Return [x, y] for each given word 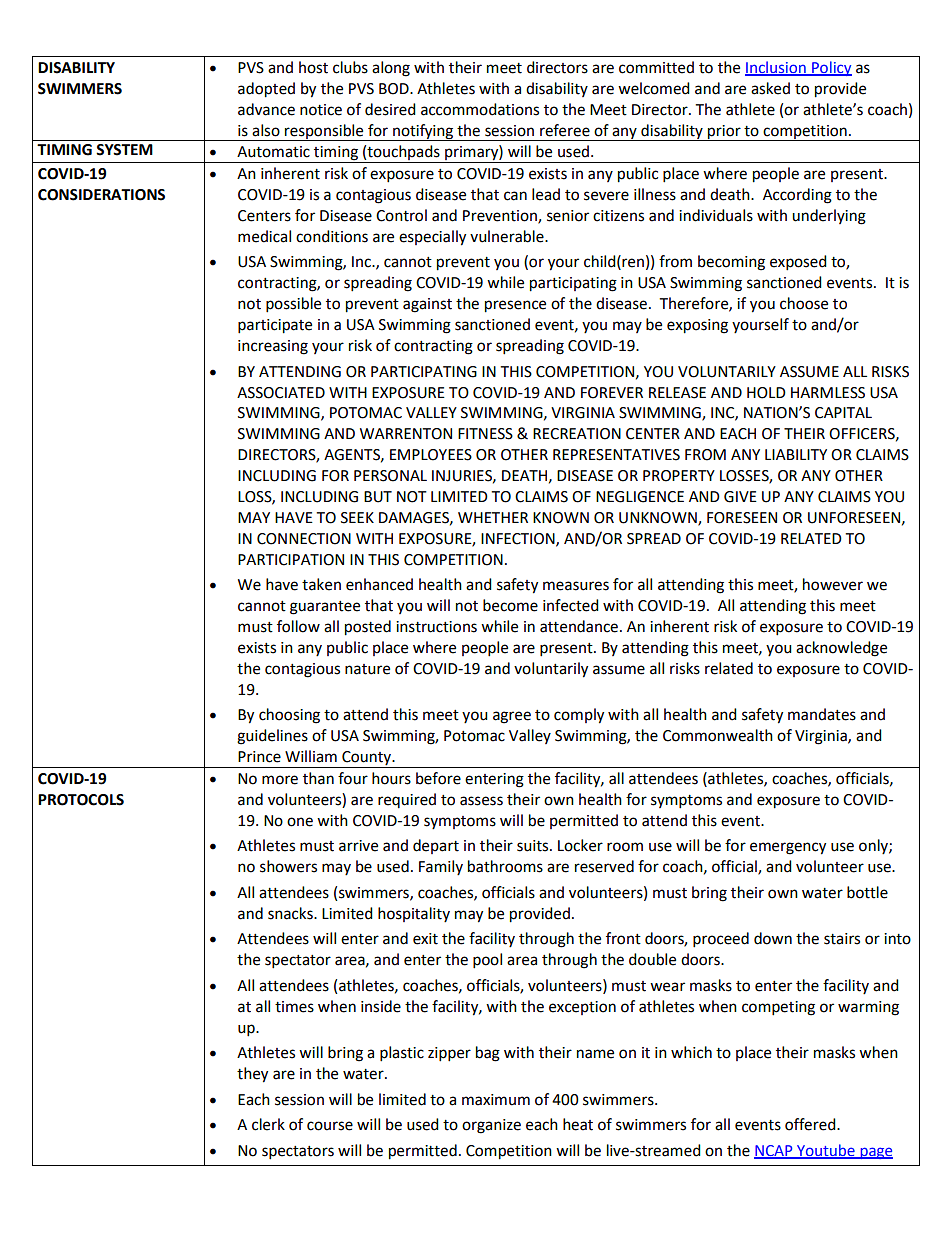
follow [298, 626]
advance [266, 109]
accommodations [480, 109]
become [510, 605]
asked [770, 88]
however [833, 584]
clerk [268, 1124]
